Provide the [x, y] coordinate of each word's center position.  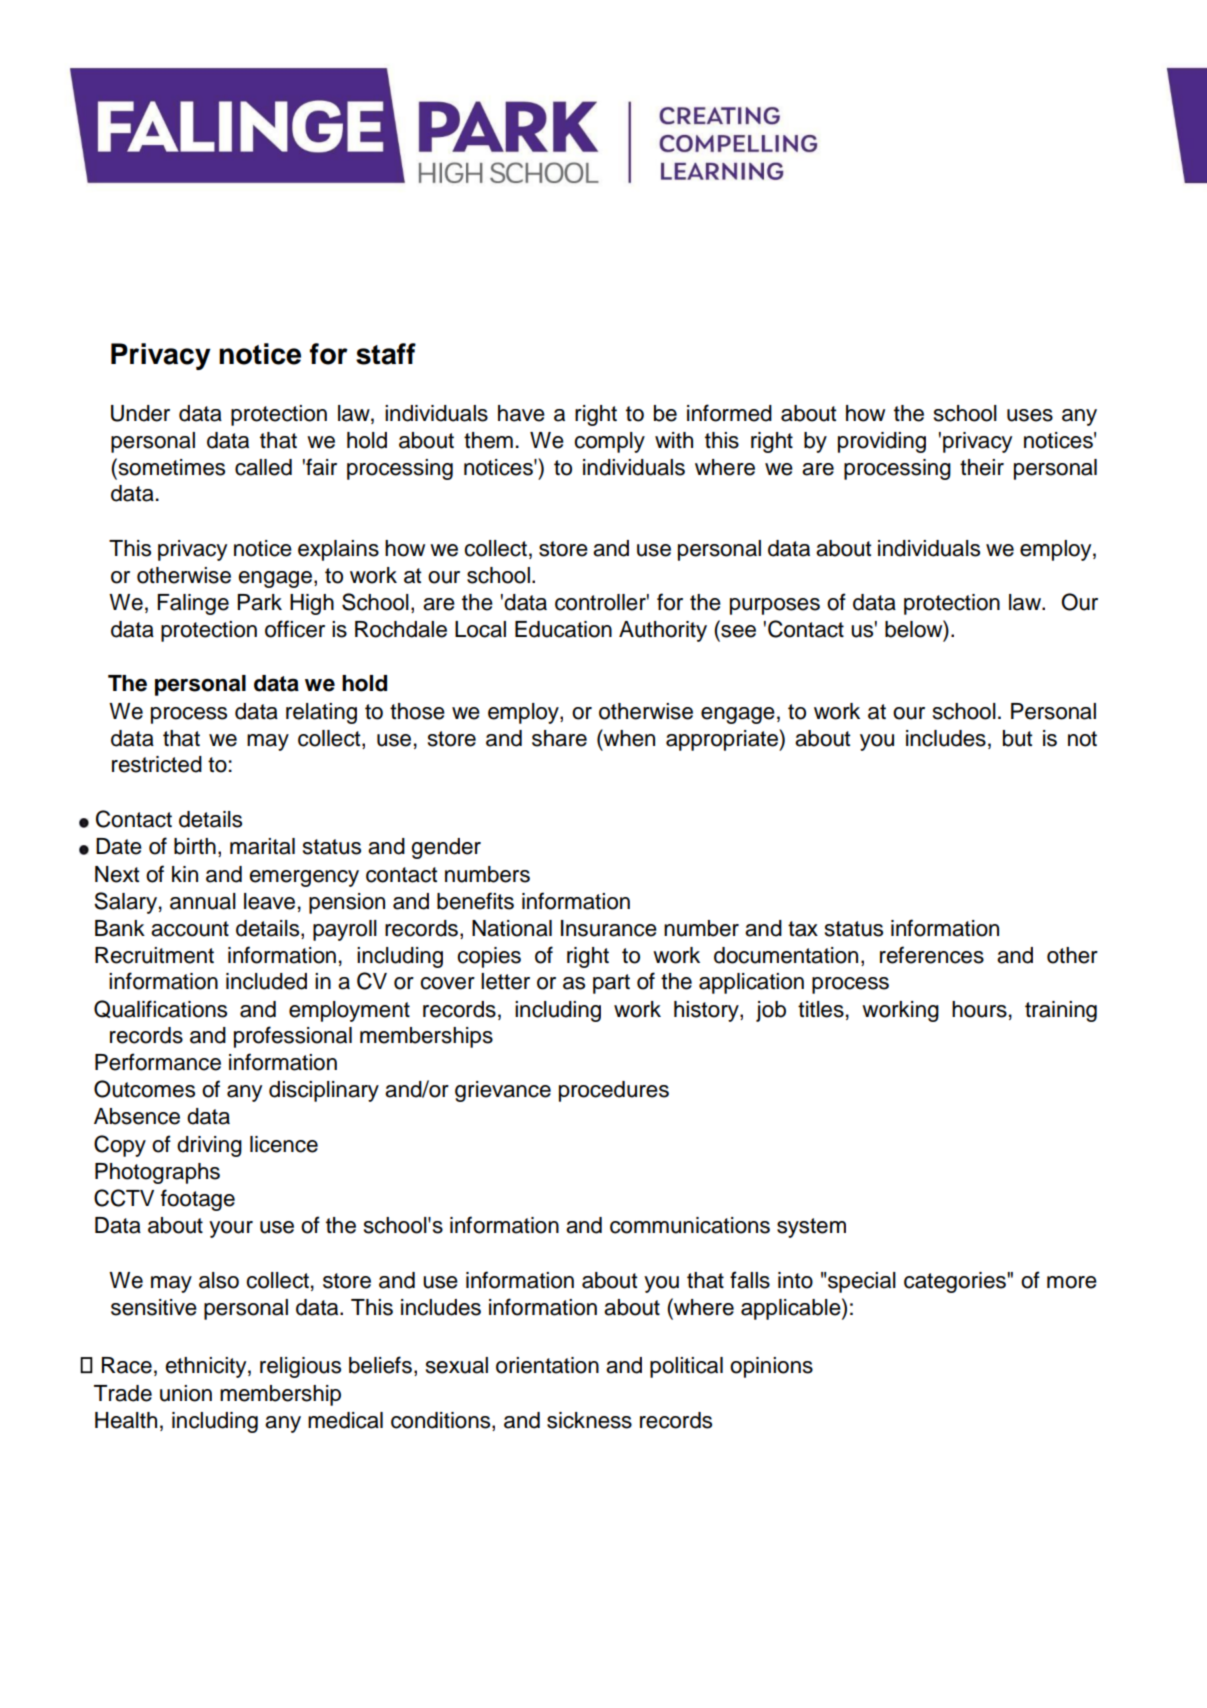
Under [140, 413]
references [932, 955]
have [521, 413]
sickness [589, 1420]
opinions [771, 1367]
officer [295, 629]
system [811, 1228]
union [186, 1393]
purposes [775, 606]
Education [563, 629]
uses [1030, 415]
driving [209, 1146]
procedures [614, 1091]
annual [203, 901]
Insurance [609, 928]
